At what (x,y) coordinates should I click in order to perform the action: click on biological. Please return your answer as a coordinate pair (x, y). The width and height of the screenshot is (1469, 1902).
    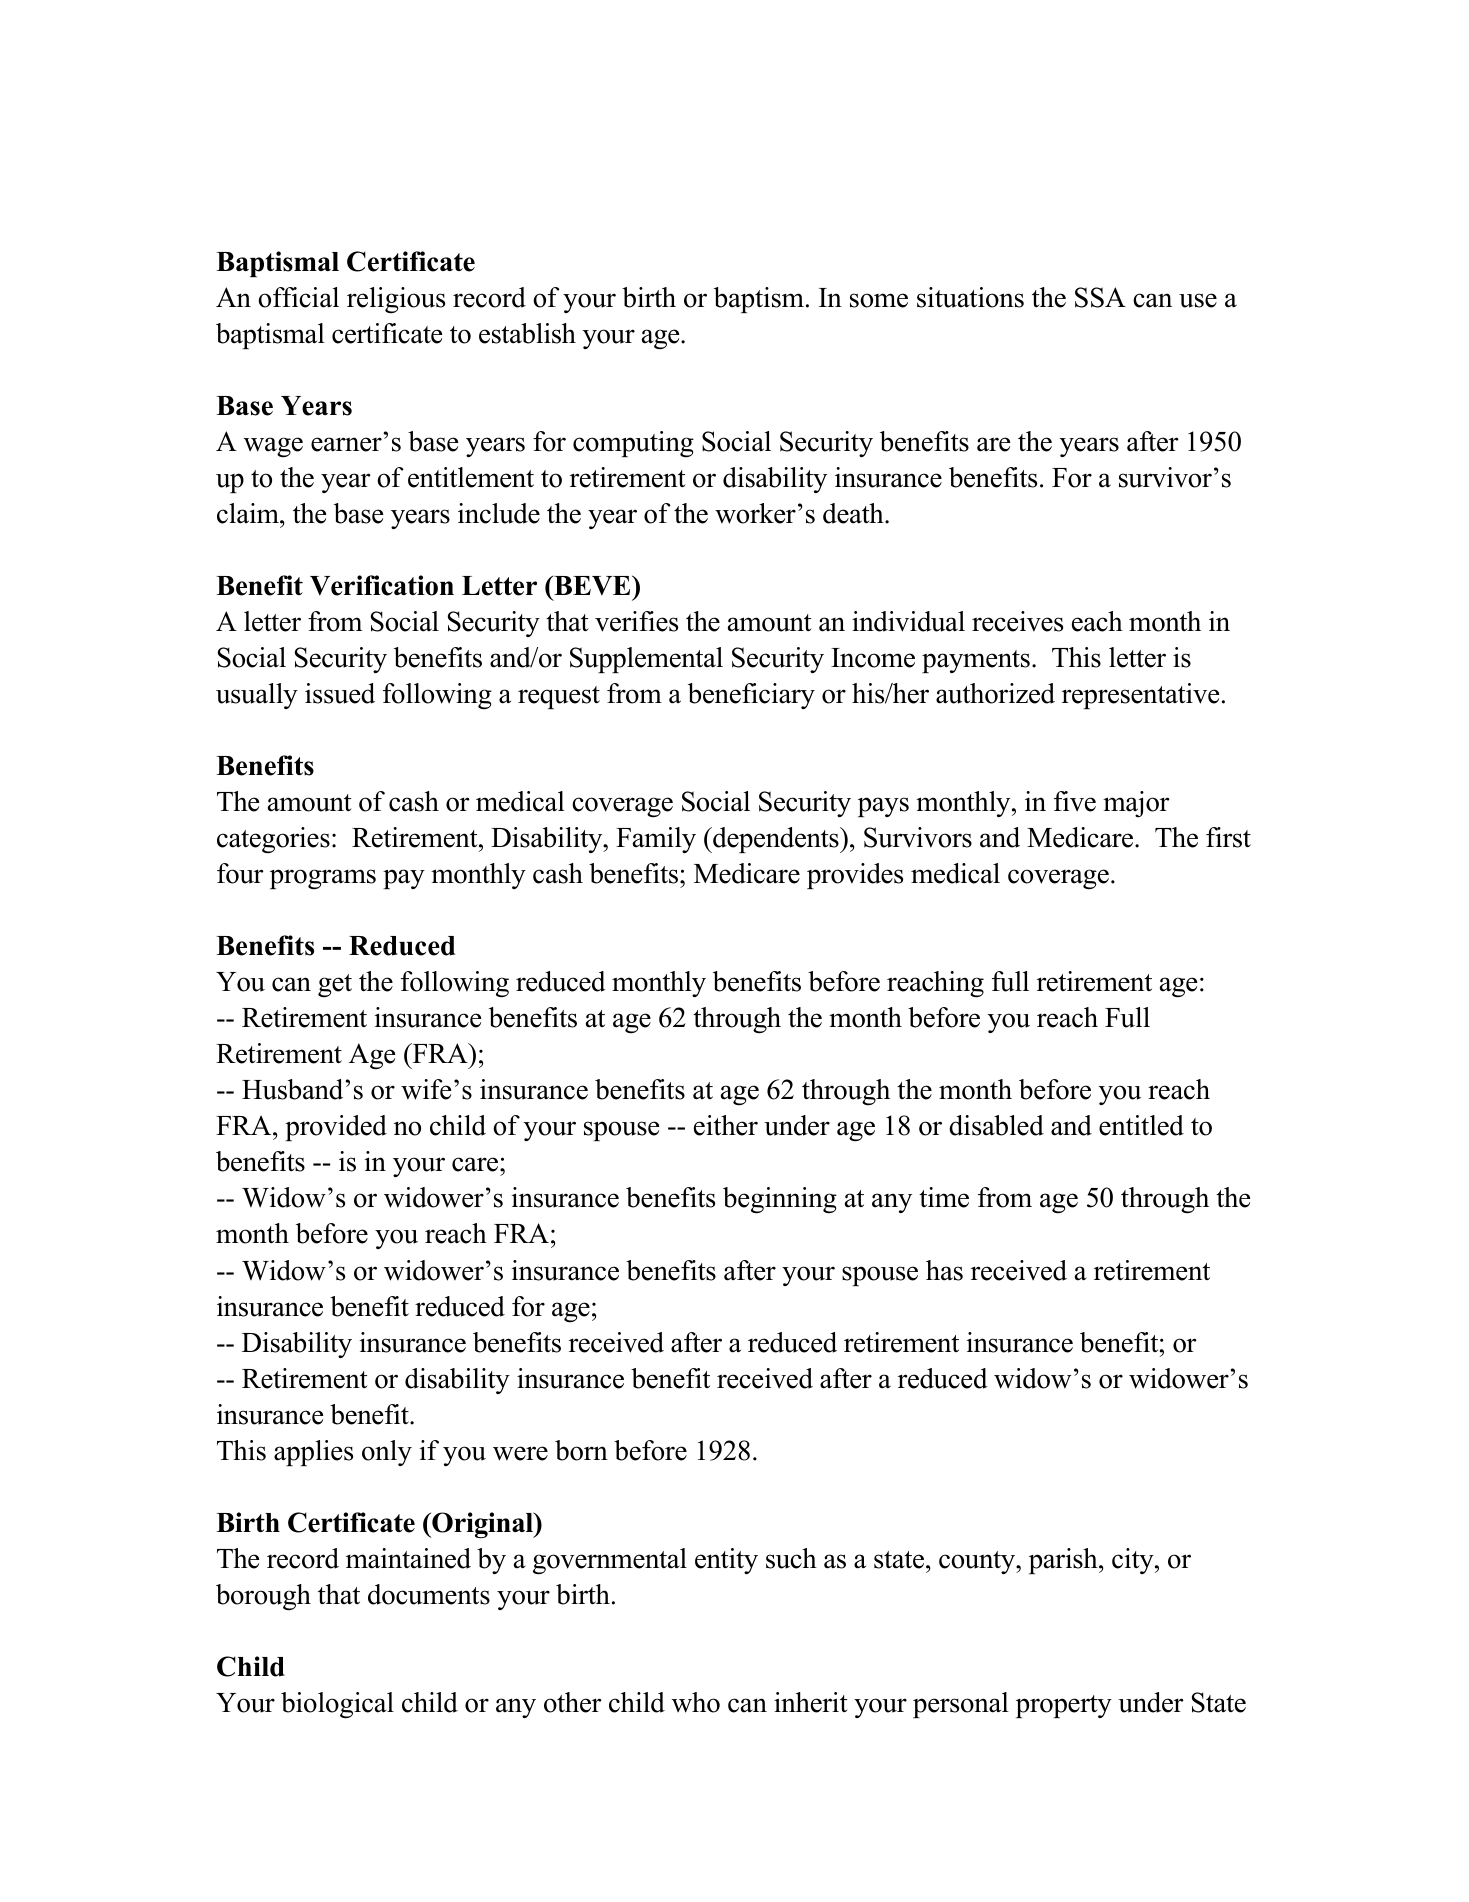
    Looking at the image, I should click on (337, 1705).
